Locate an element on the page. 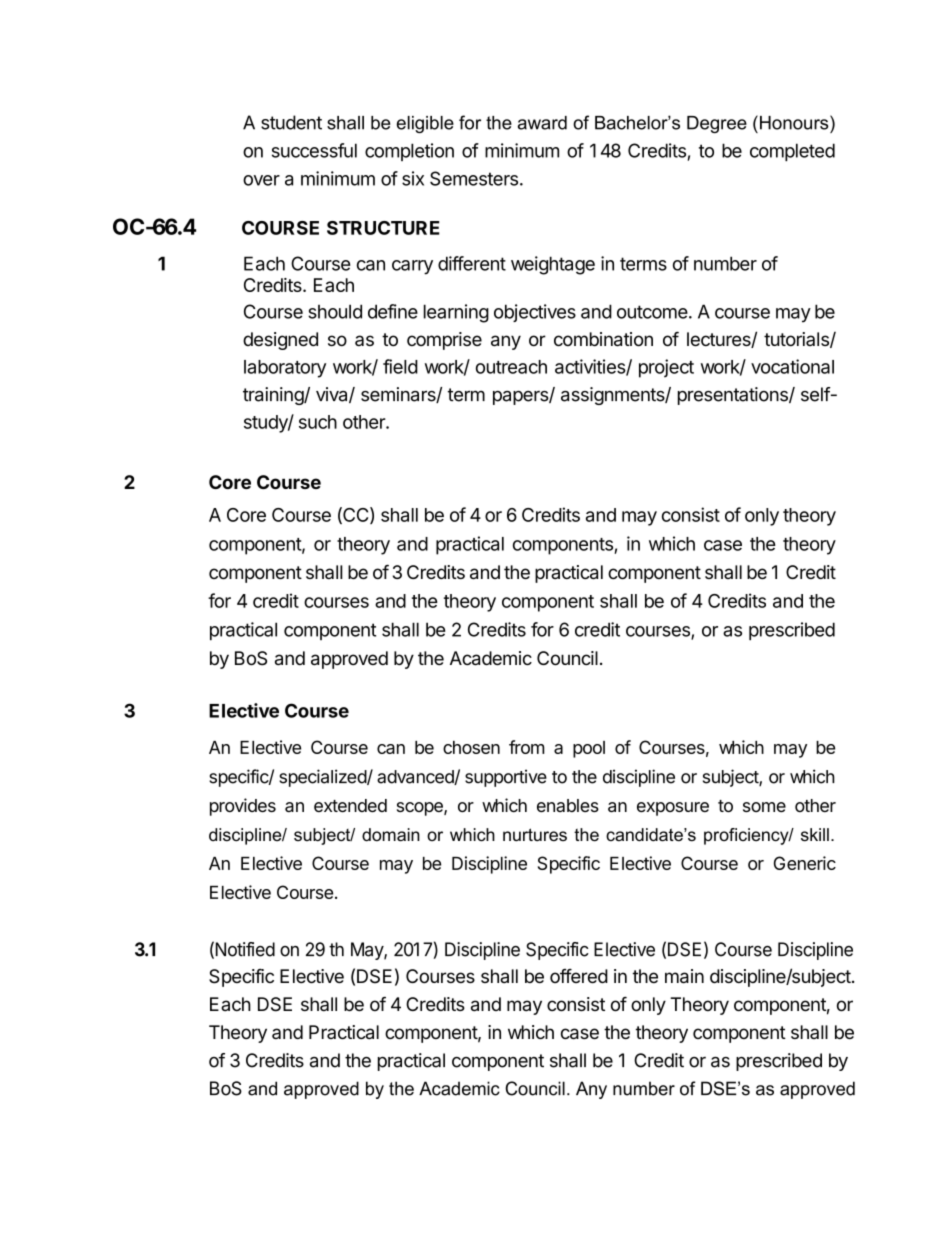 Image resolution: width=952 pixels, height=1233 pixels. presentations is located at coordinates (734, 396).
